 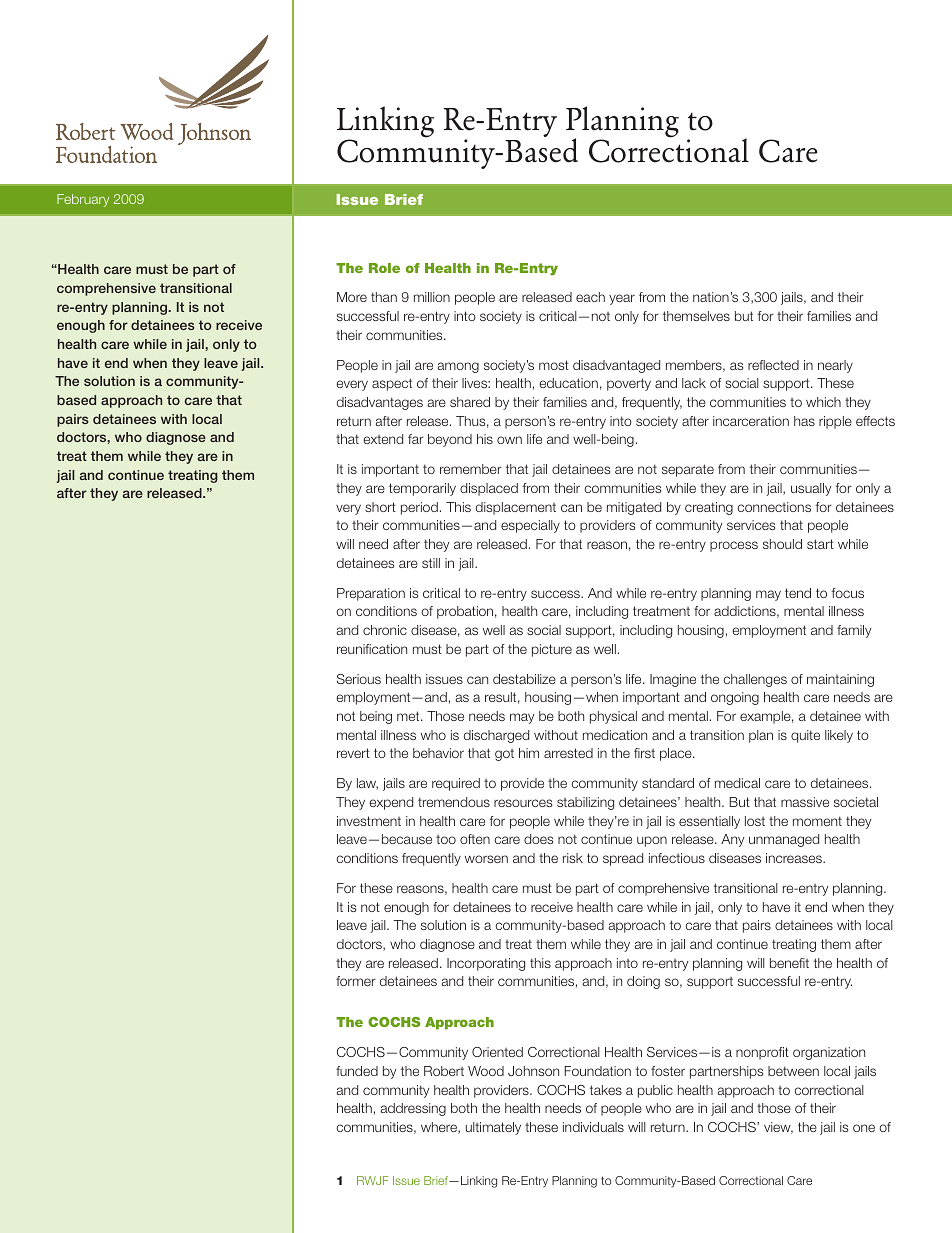 What do you see at coordinates (384, 268) in the document?
I see `Role` at bounding box center [384, 268].
